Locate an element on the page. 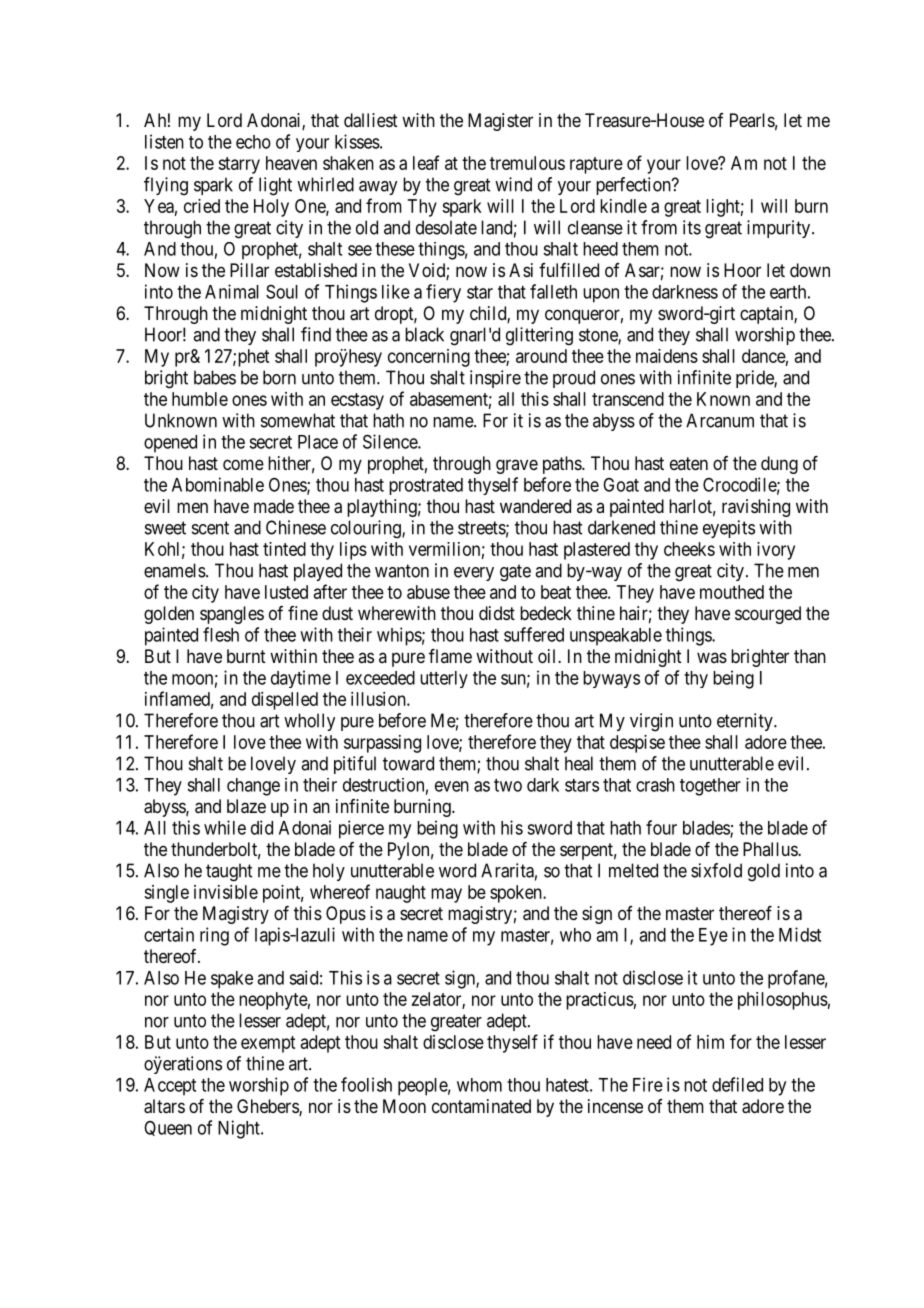 This document has height=1308, width=924. contaminated is located at coordinates (481, 1106).
